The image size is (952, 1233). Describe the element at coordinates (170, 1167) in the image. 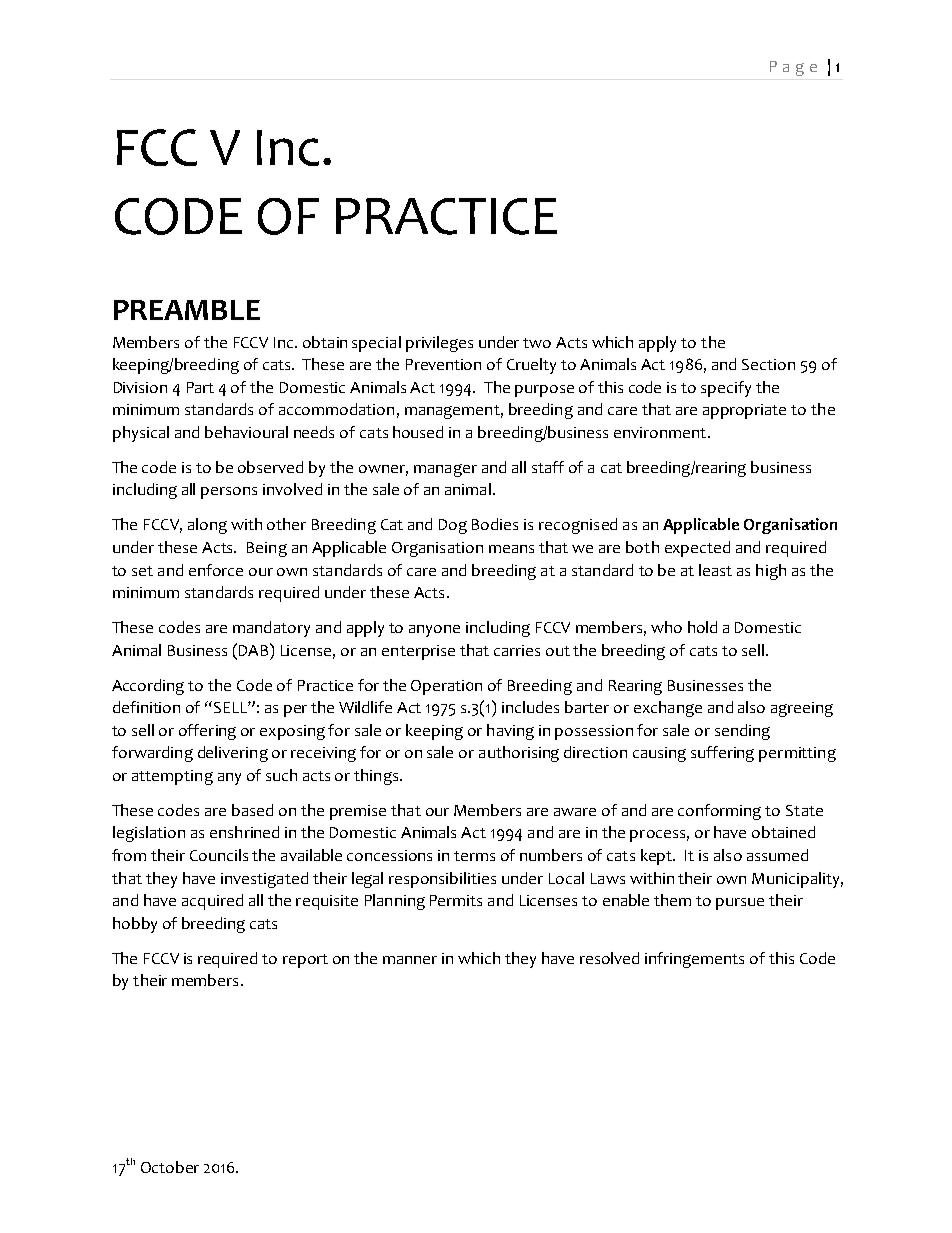

I see `October` at that location.
